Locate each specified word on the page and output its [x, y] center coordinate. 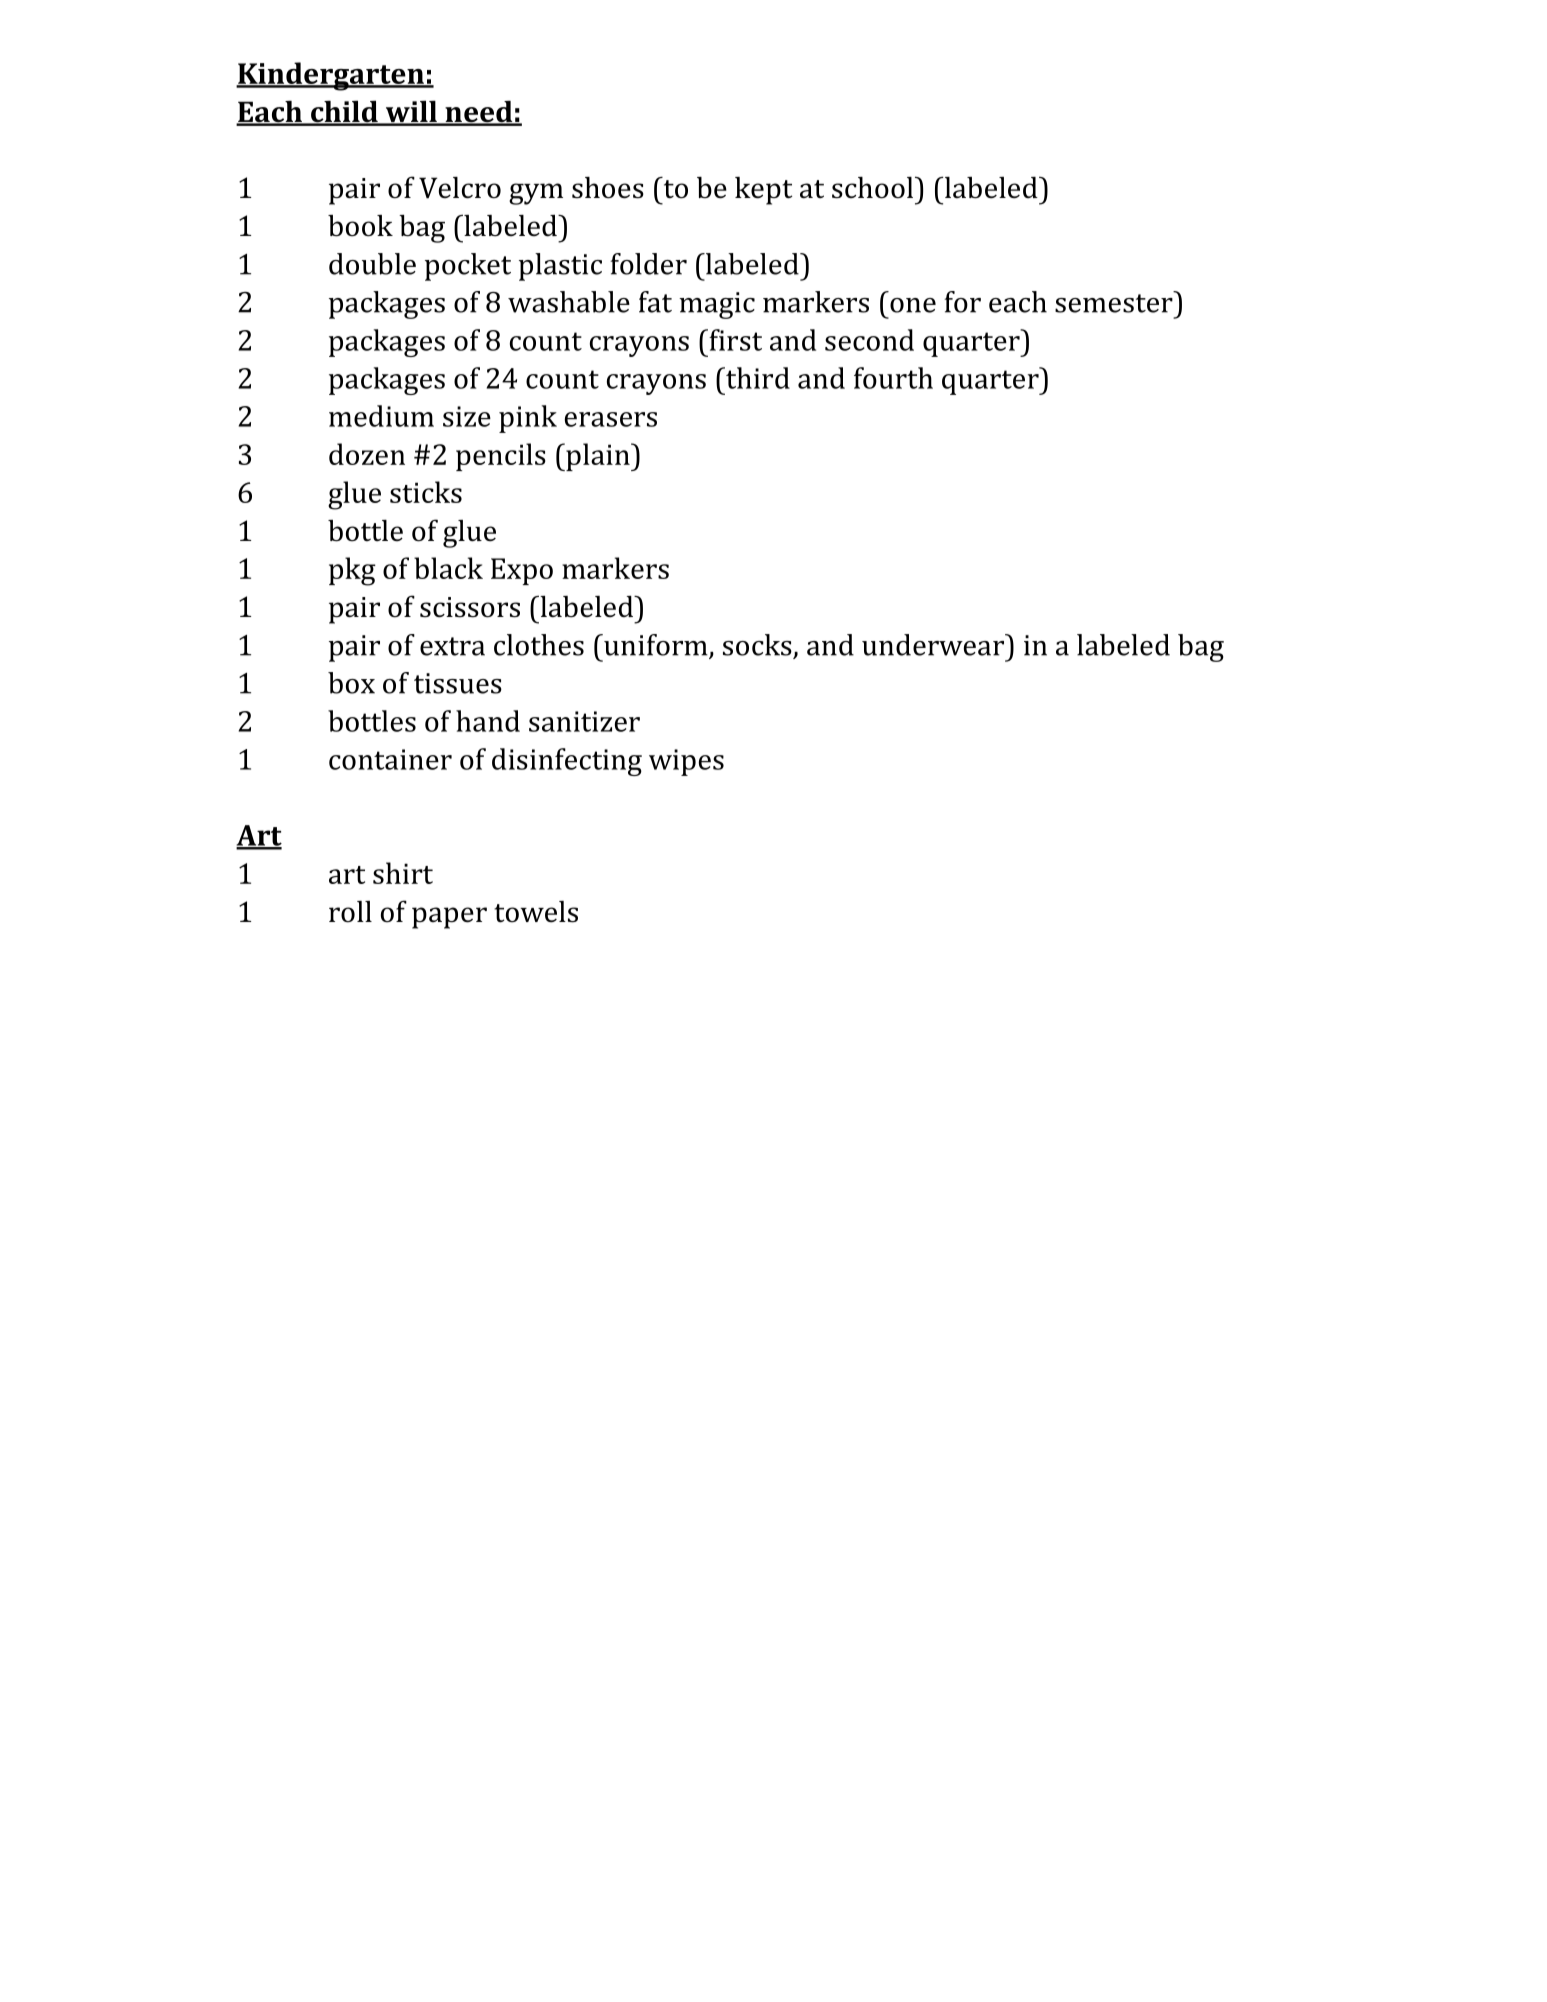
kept [763, 191]
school [872, 188]
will [411, 112]
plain [598, 457]
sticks [426, 492]
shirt [403, 873]
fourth [893, 378]
